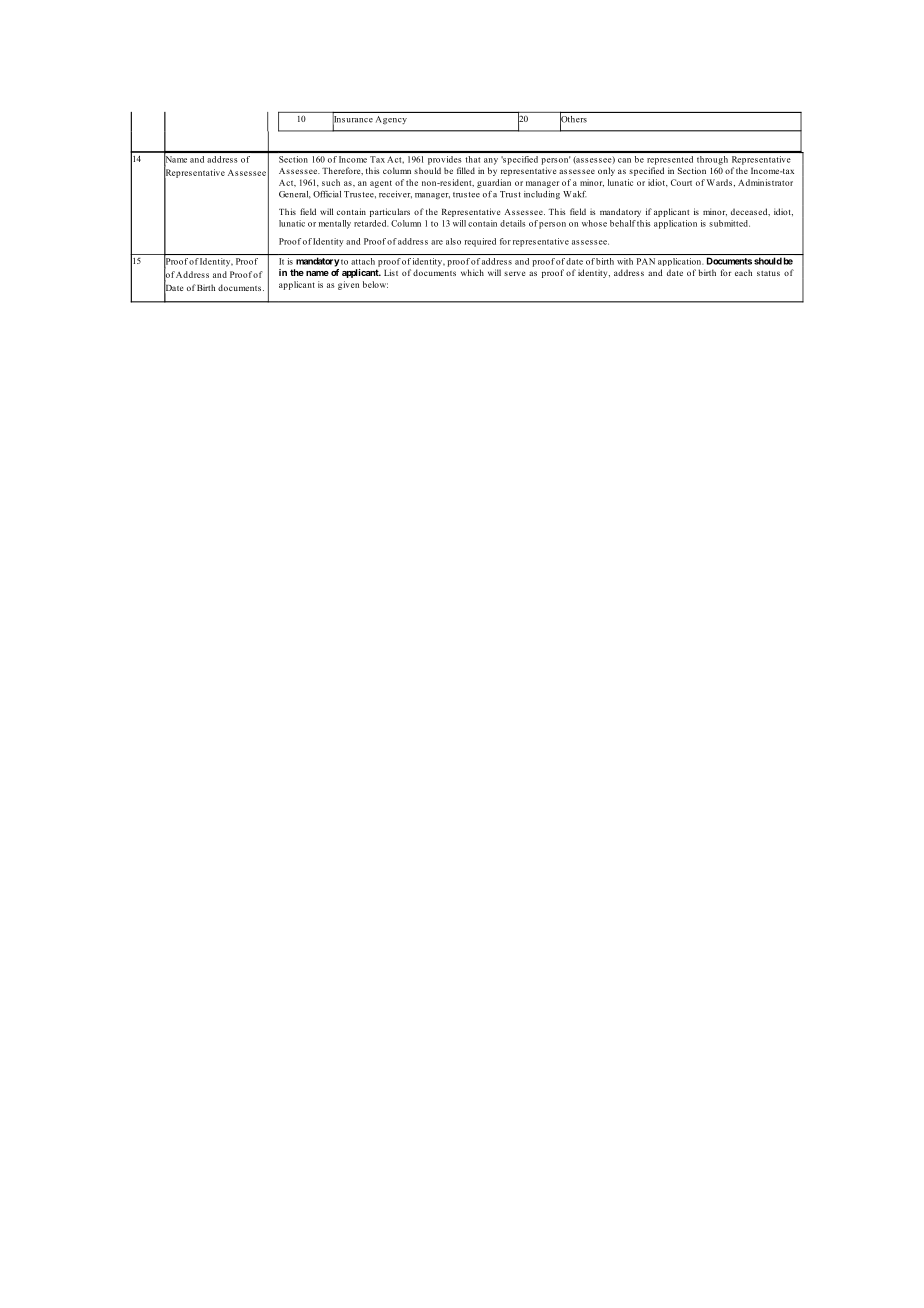  Describe the element at coordinates (606, 171) in the image. I see `only` at that location.
